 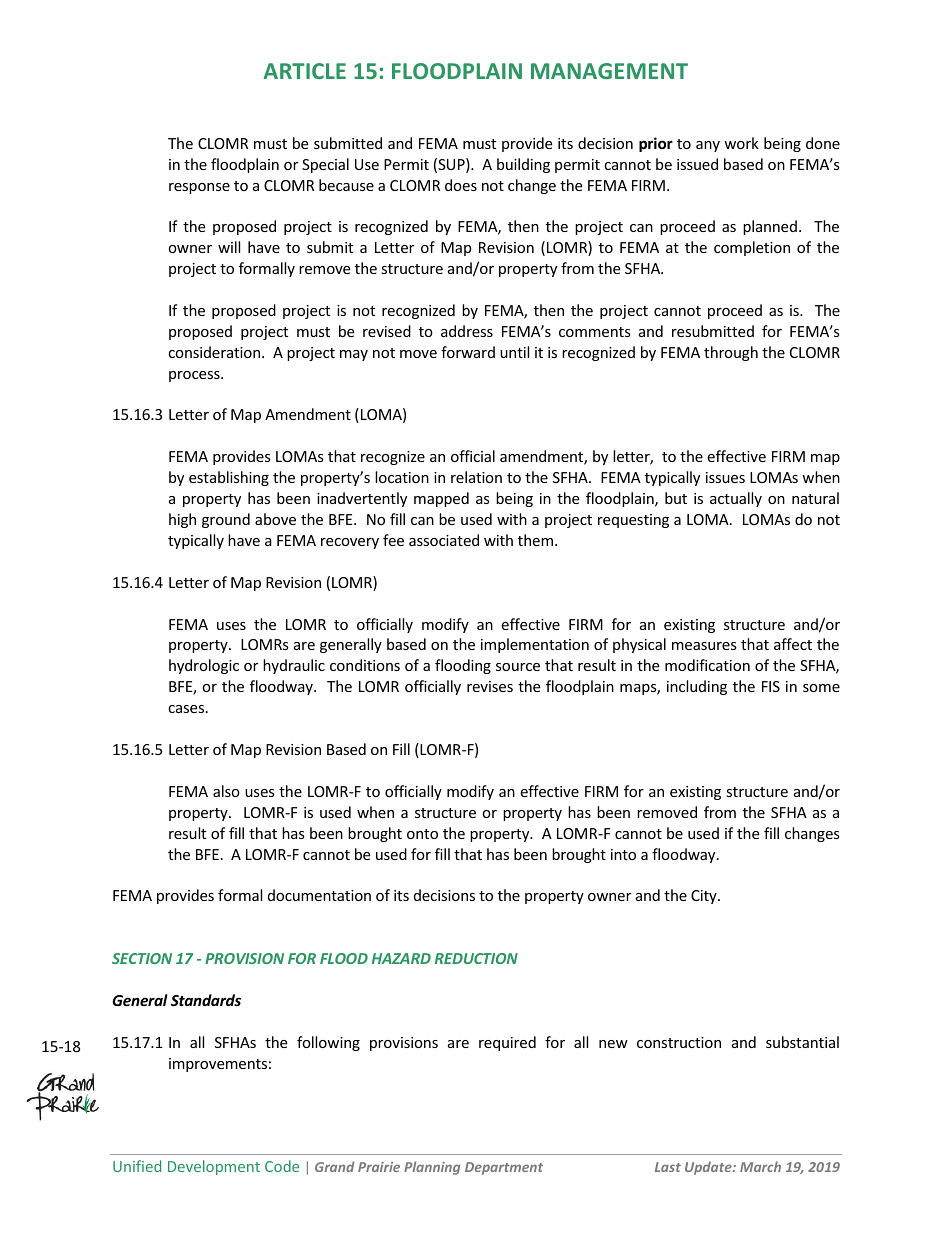 I want to click on ARTICLE, so click(x=304, y=71).
